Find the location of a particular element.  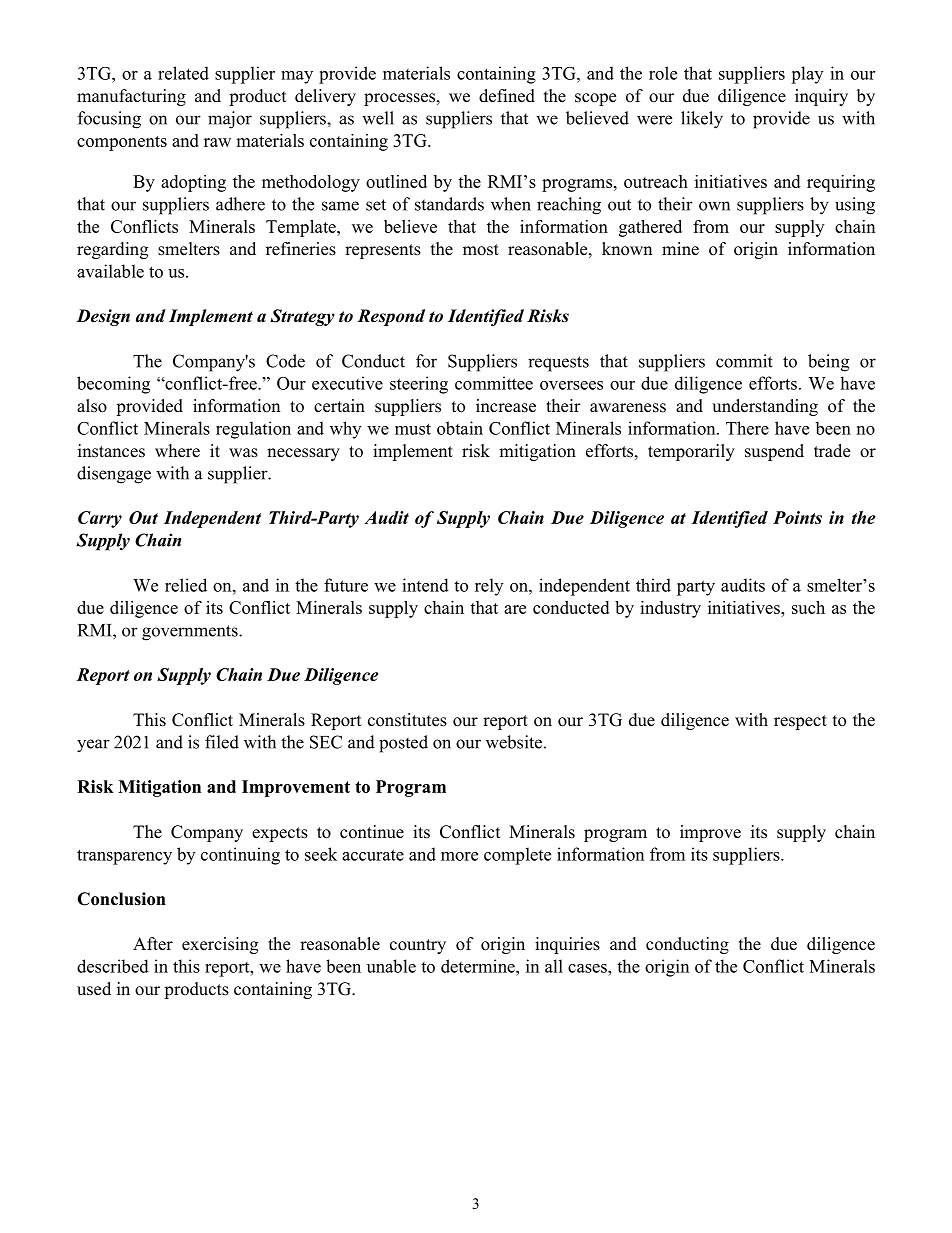

defined is located at coordinates (507, 96).
